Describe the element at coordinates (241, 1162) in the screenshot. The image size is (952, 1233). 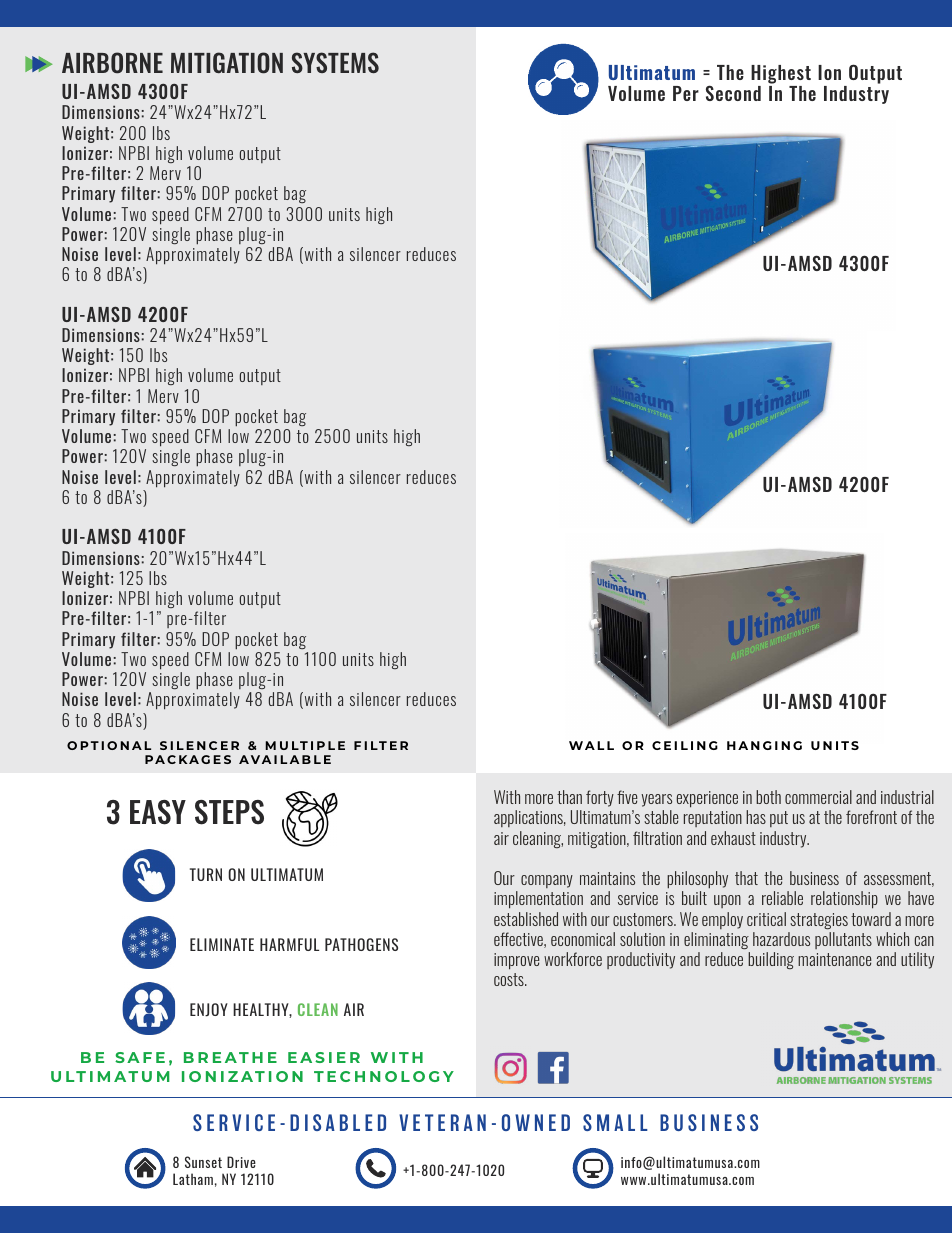
I see `Drive` at that location.
